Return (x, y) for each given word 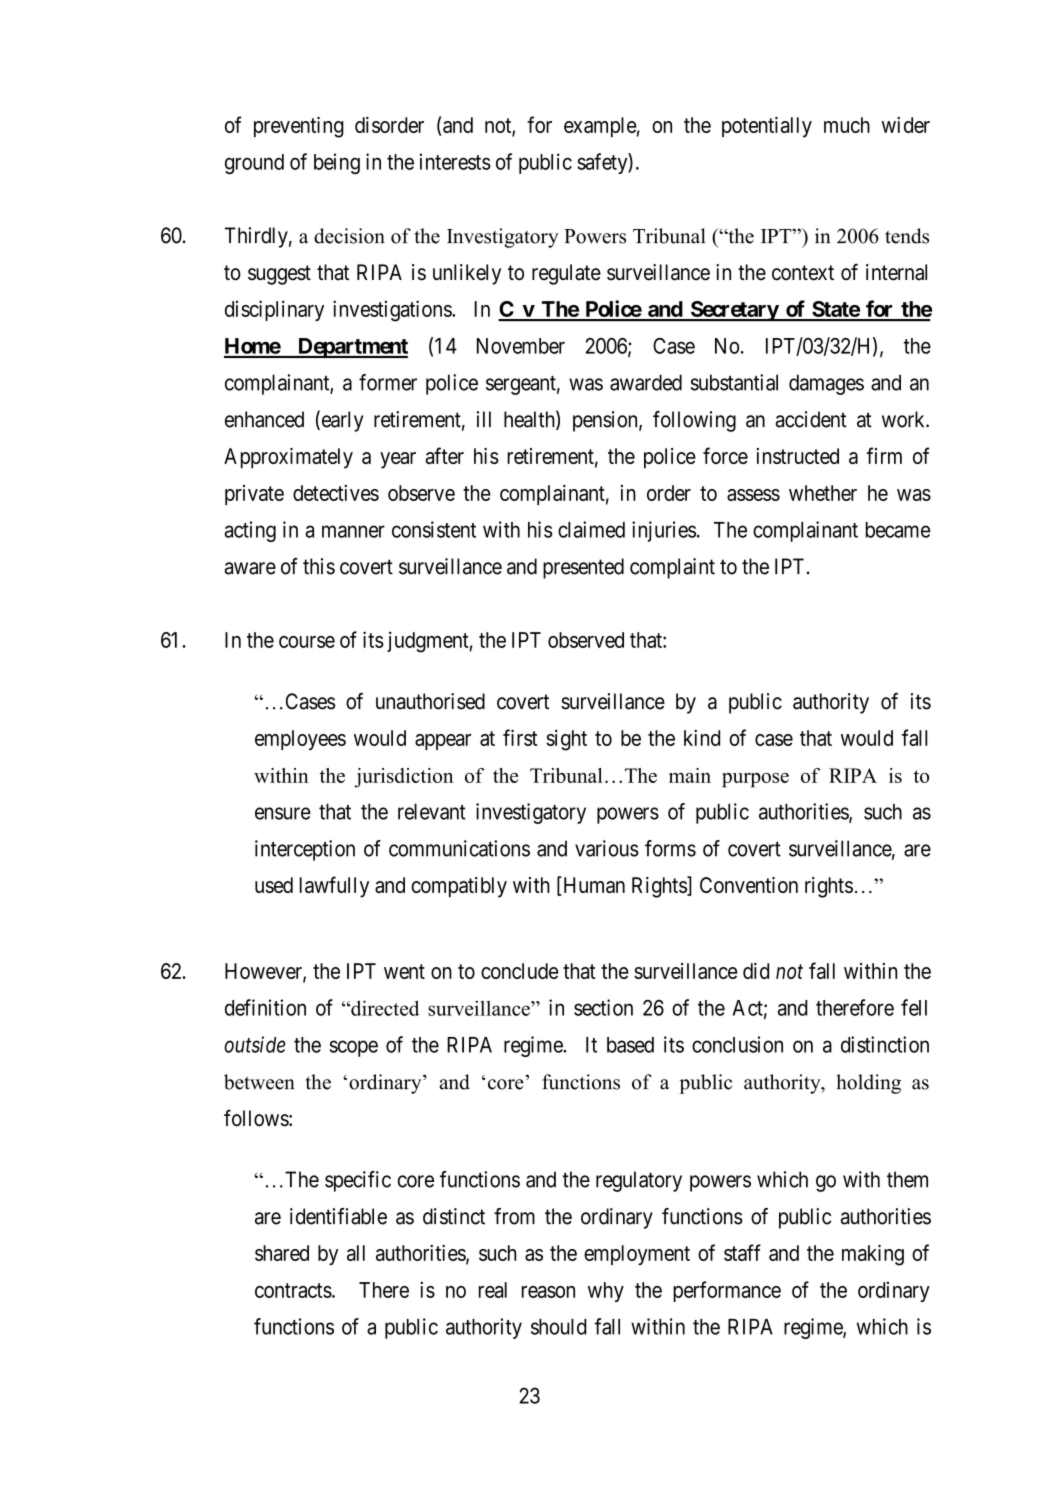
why (606, 1292)
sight (566, 740)
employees (300, 740)
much (847, 125)
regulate (566, 274)
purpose (755, 780)
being (337, 163)
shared (282, 1253)
